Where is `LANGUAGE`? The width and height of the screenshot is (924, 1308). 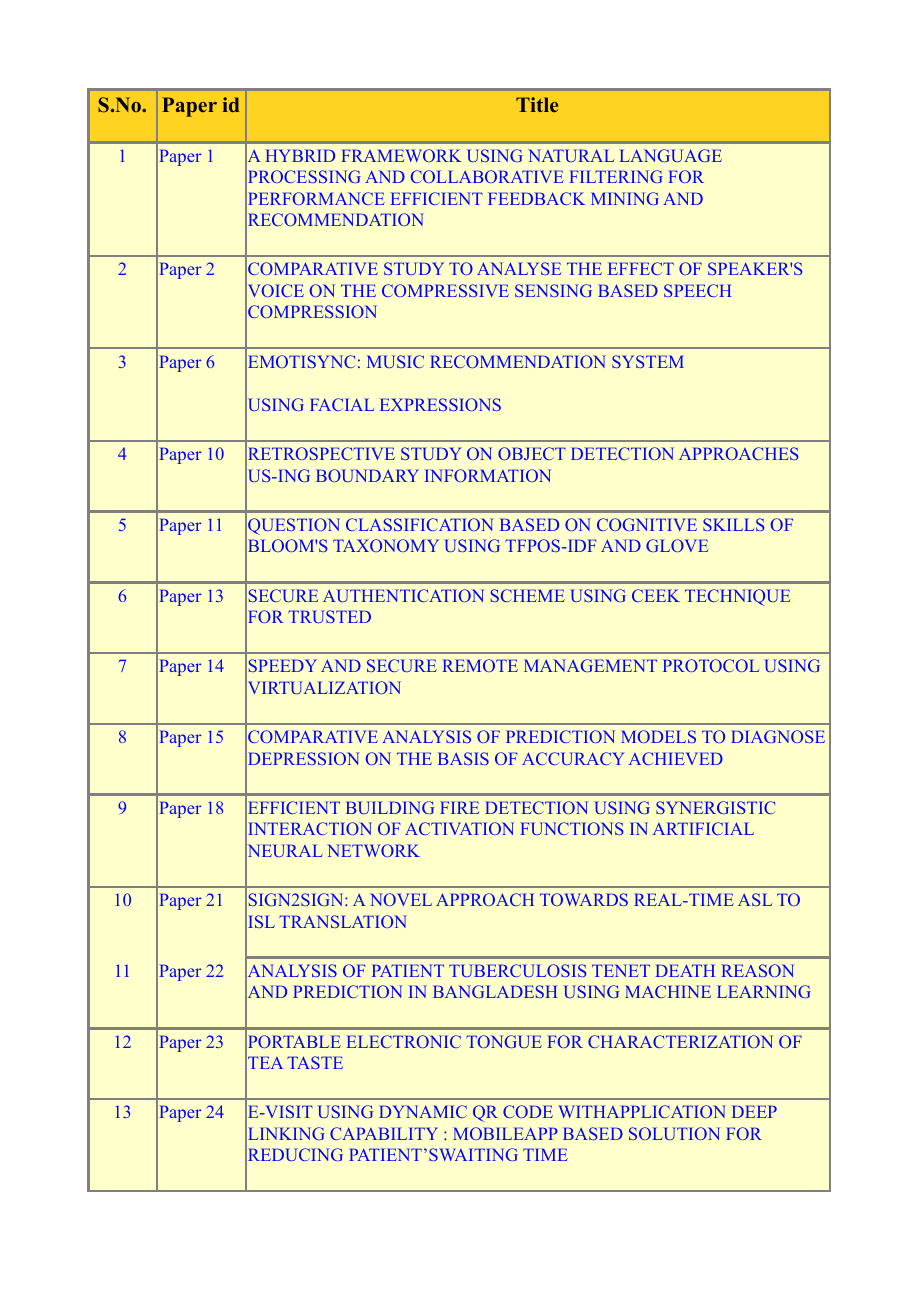 LANGUAGE is located at coordinates (671, 155).
